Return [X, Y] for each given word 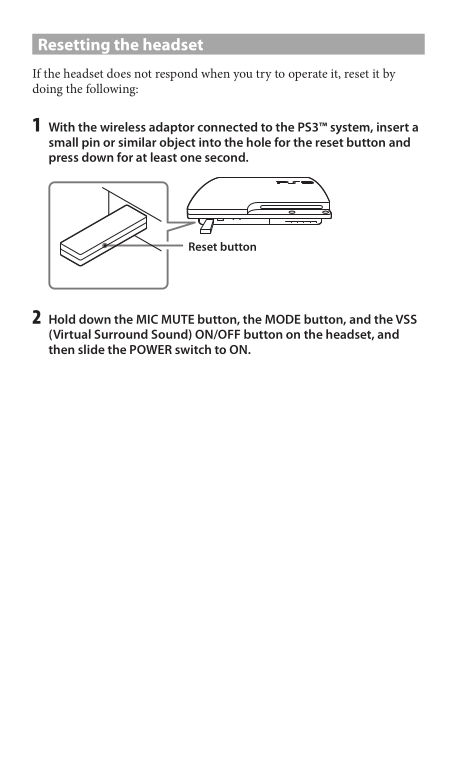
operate [308, 75]
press [63, 160]
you [243, 76]
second [226, 157]
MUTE [178, 319]
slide [91, 349]
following [112, 90]
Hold [62, 319]
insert [393, 127]
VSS [406, 319]
